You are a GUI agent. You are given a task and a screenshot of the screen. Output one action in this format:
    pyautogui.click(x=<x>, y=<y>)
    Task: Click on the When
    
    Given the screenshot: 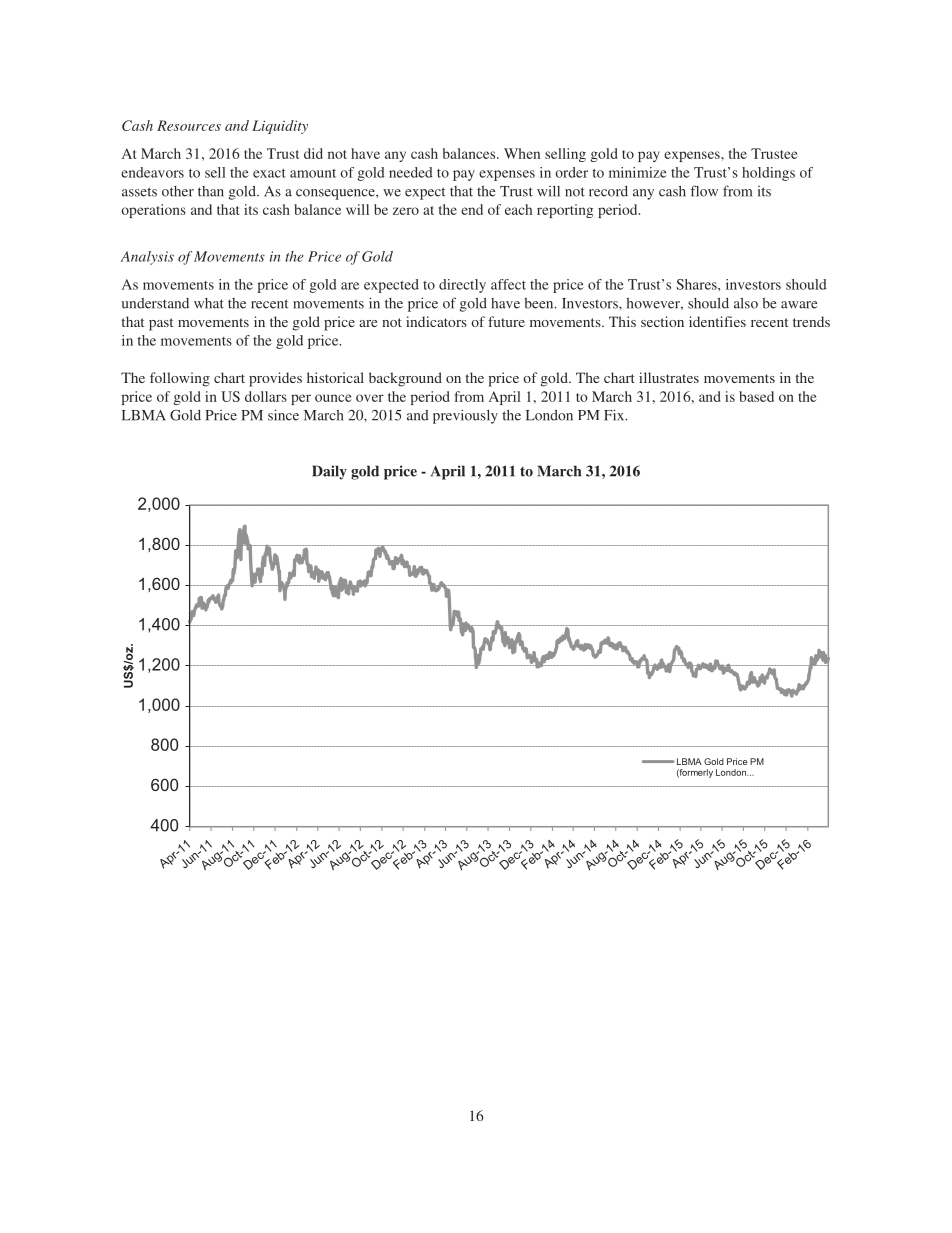 What is the action you would take?
    pyautogui.click(x=522, y=153)
